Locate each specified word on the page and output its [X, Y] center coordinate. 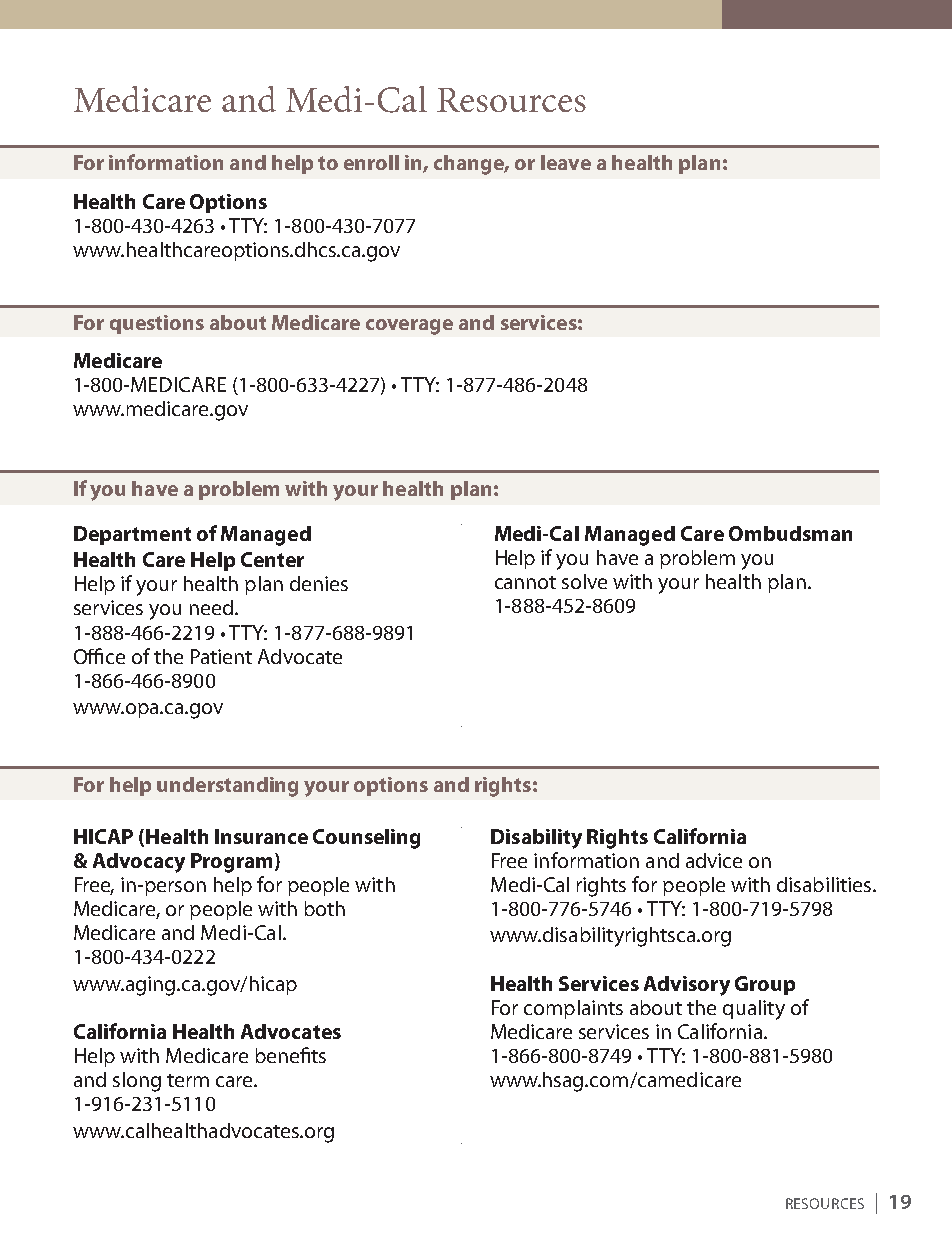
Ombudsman [790, 533]
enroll [371, 162]
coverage [409, 327]
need [211, 607]
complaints [573, 1009]
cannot [525, 582]
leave [566, 162]
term [188, 1080]
